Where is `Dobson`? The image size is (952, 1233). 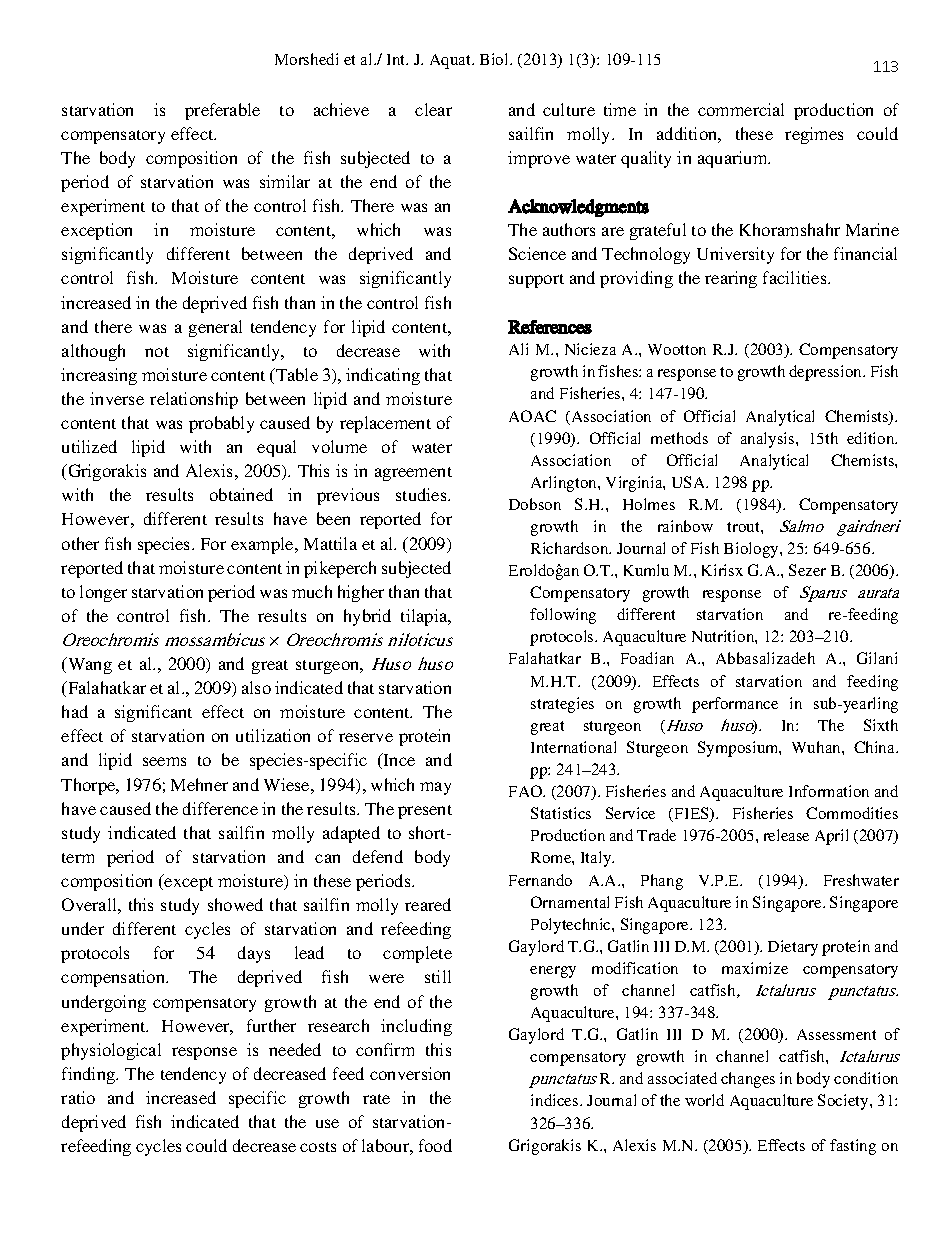
Dobson is located at coordinates (535, 504).
